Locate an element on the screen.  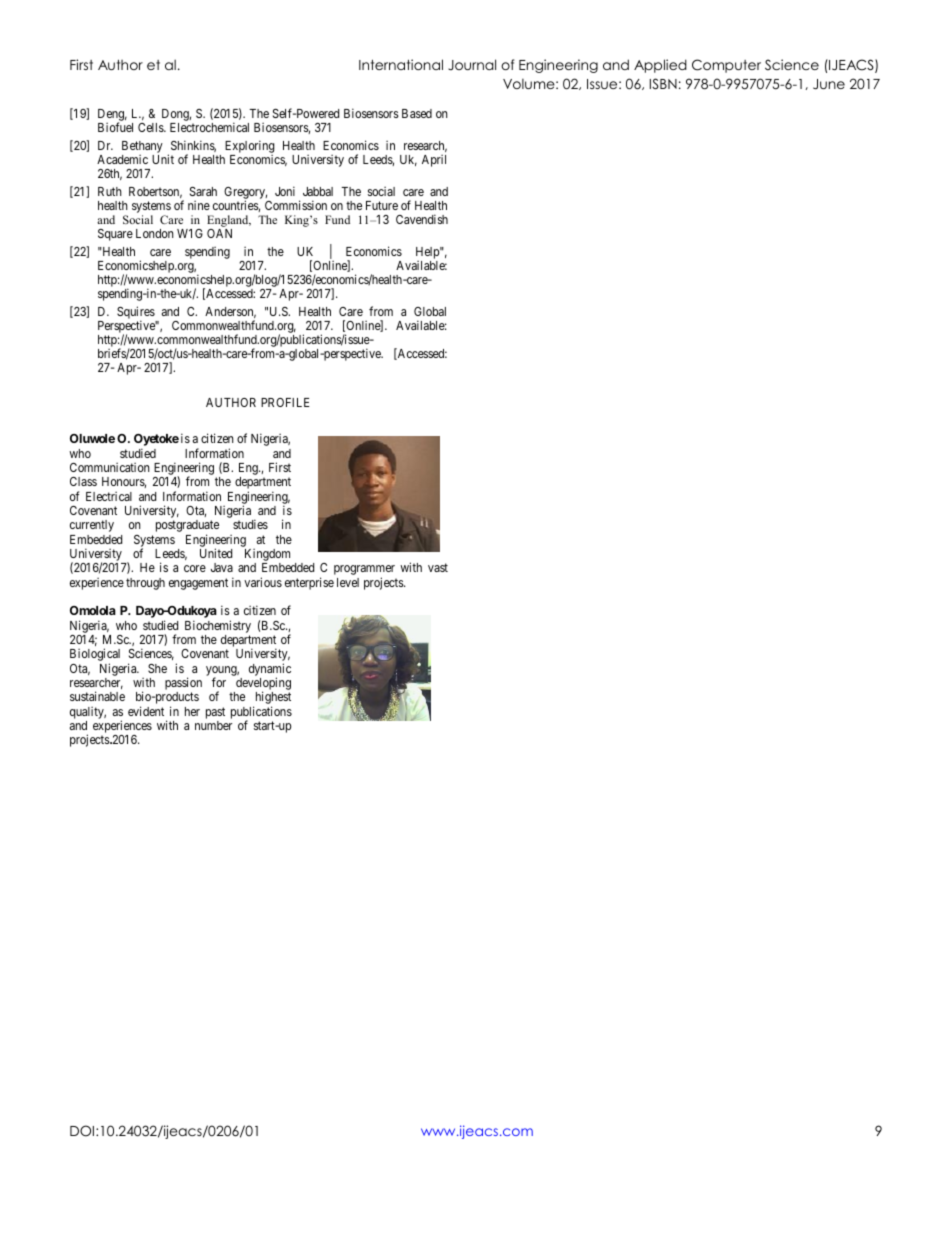
PROFILE is located at coordinates (285, 402).
